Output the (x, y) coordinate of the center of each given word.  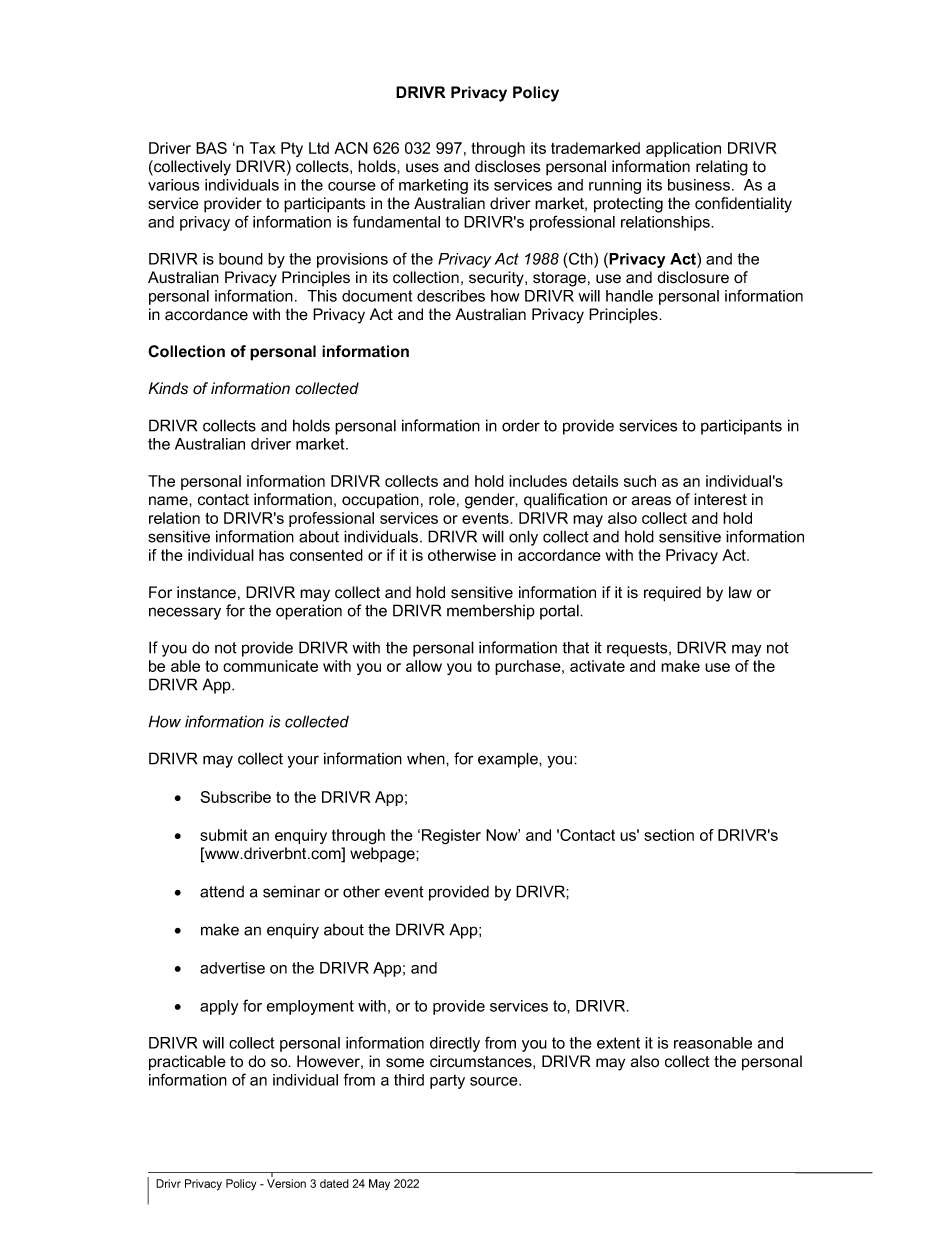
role (442, 499)
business (700, 185)
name (169, 501)
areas (651, 501)
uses (422, 168)
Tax (263, 148)
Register (451, 837)
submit (223, 835)
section (669, 835)
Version (286, 1183)
